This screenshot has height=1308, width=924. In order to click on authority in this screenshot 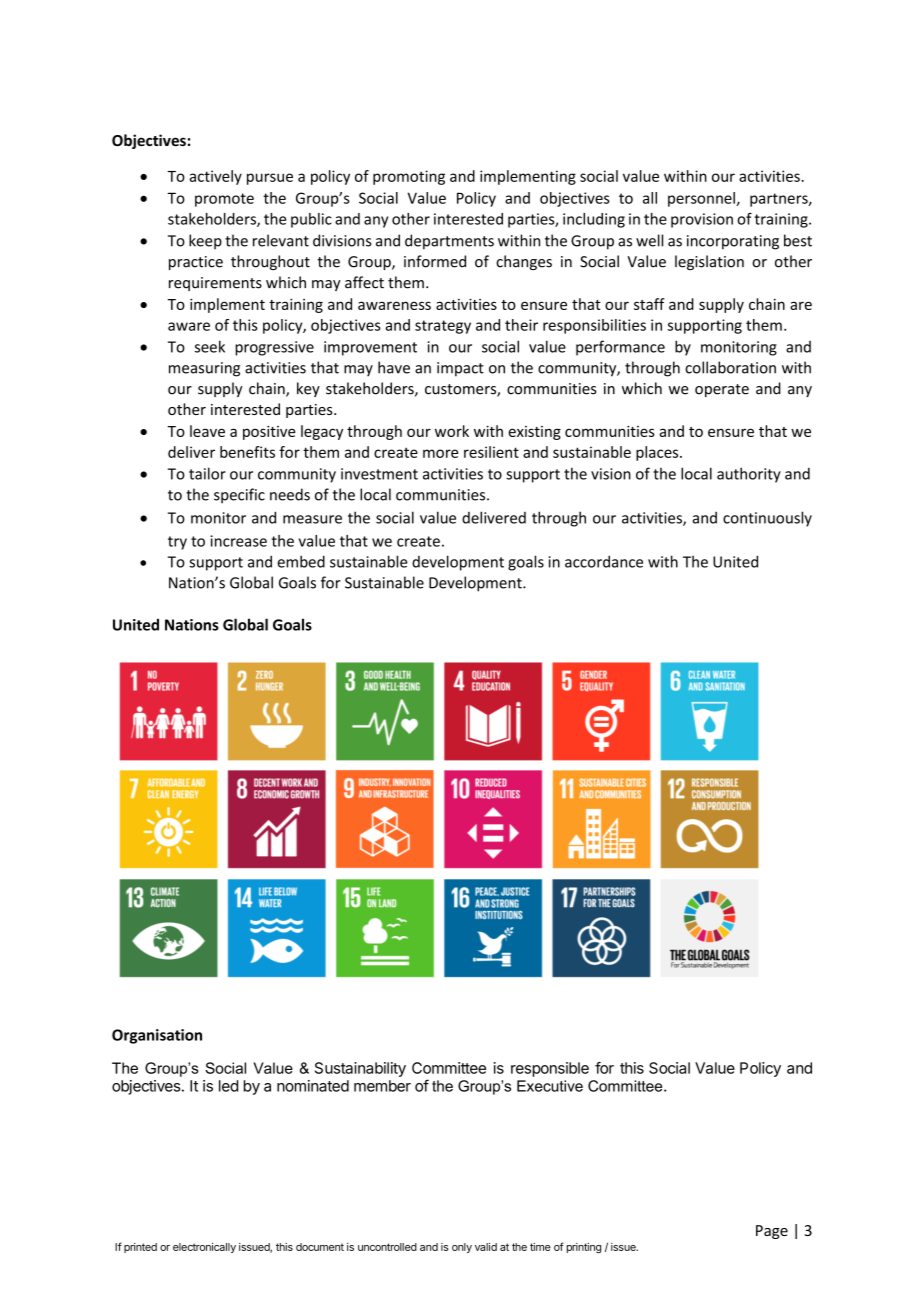, I will do `click(749, 475)`.
